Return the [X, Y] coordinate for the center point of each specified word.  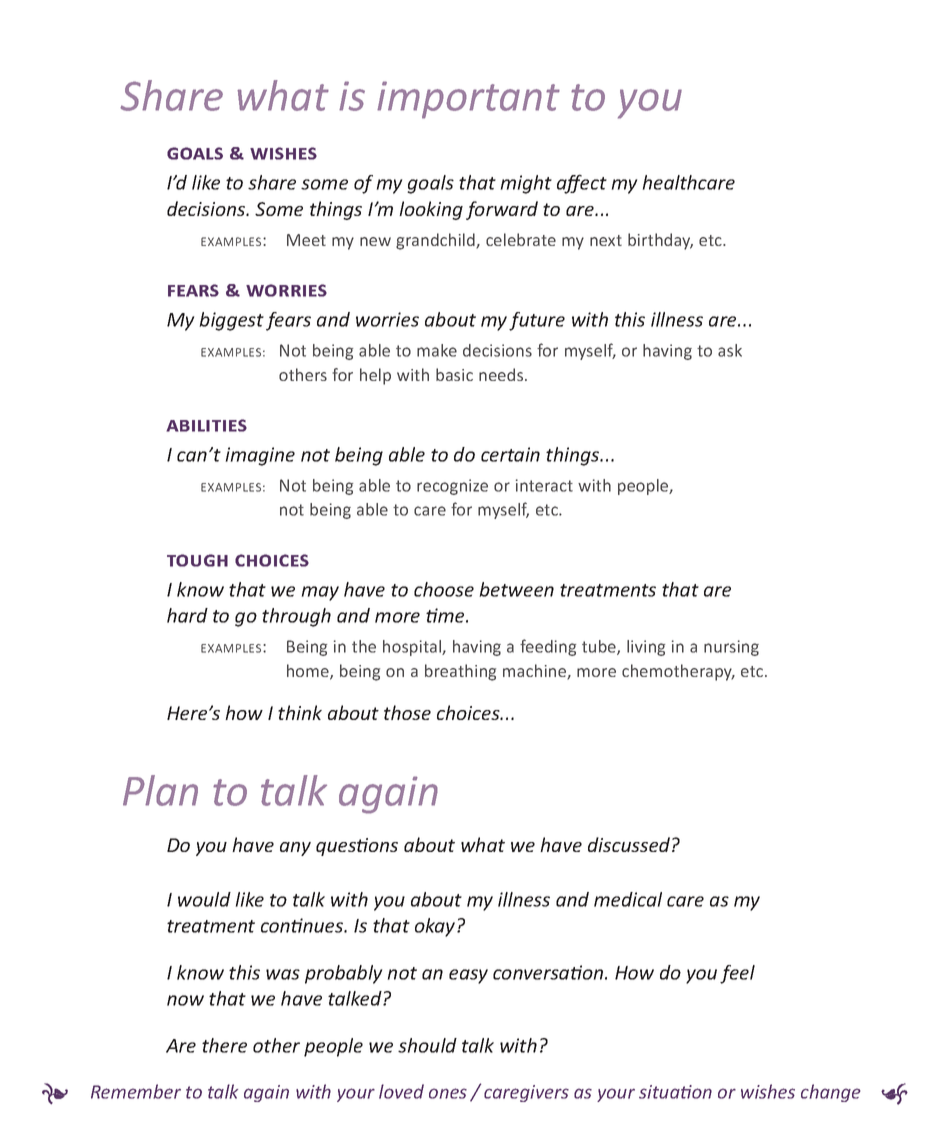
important [468, 100]
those [407, 712]
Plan [160, 790]
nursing [731, 648]
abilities [206, 425]
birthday [660, 241]
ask [730, 350]
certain [510, 454]
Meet [306, 240]
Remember [136, 1091]
